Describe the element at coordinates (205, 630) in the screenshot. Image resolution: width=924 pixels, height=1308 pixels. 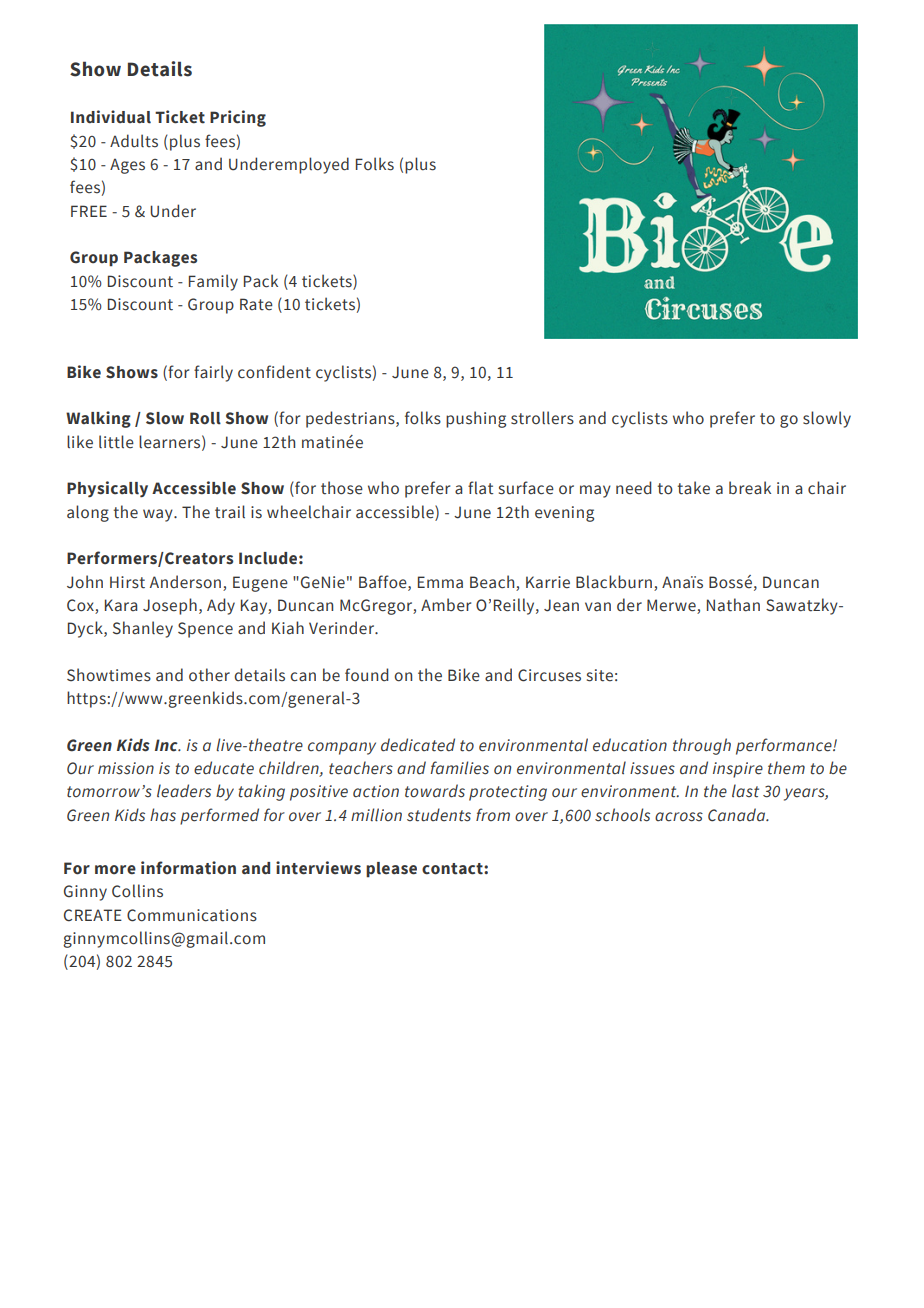
I see `Spence` at that location.
